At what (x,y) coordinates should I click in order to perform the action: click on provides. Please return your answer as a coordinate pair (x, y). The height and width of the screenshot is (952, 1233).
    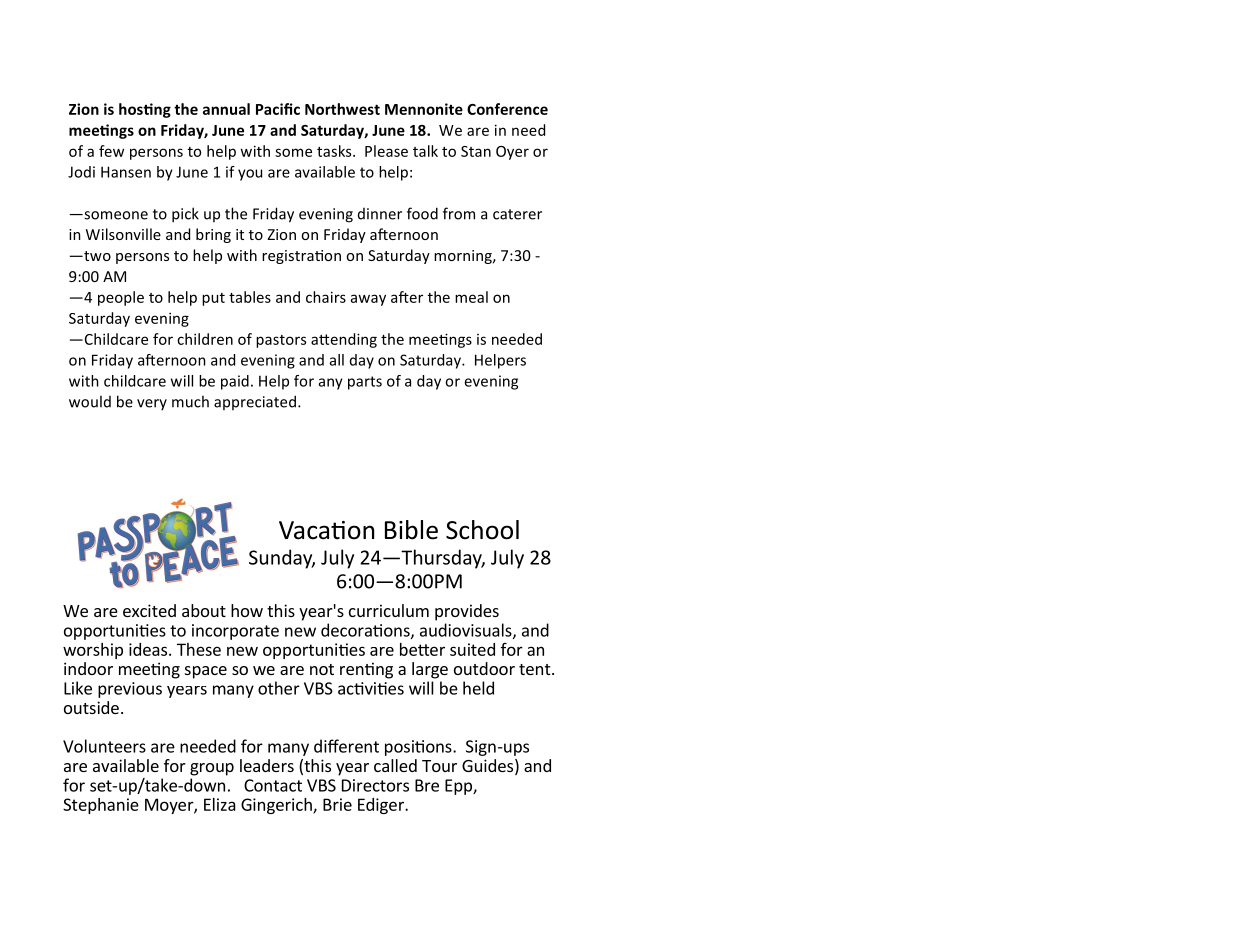
    Looking at the image, I should click on (467, 612).
